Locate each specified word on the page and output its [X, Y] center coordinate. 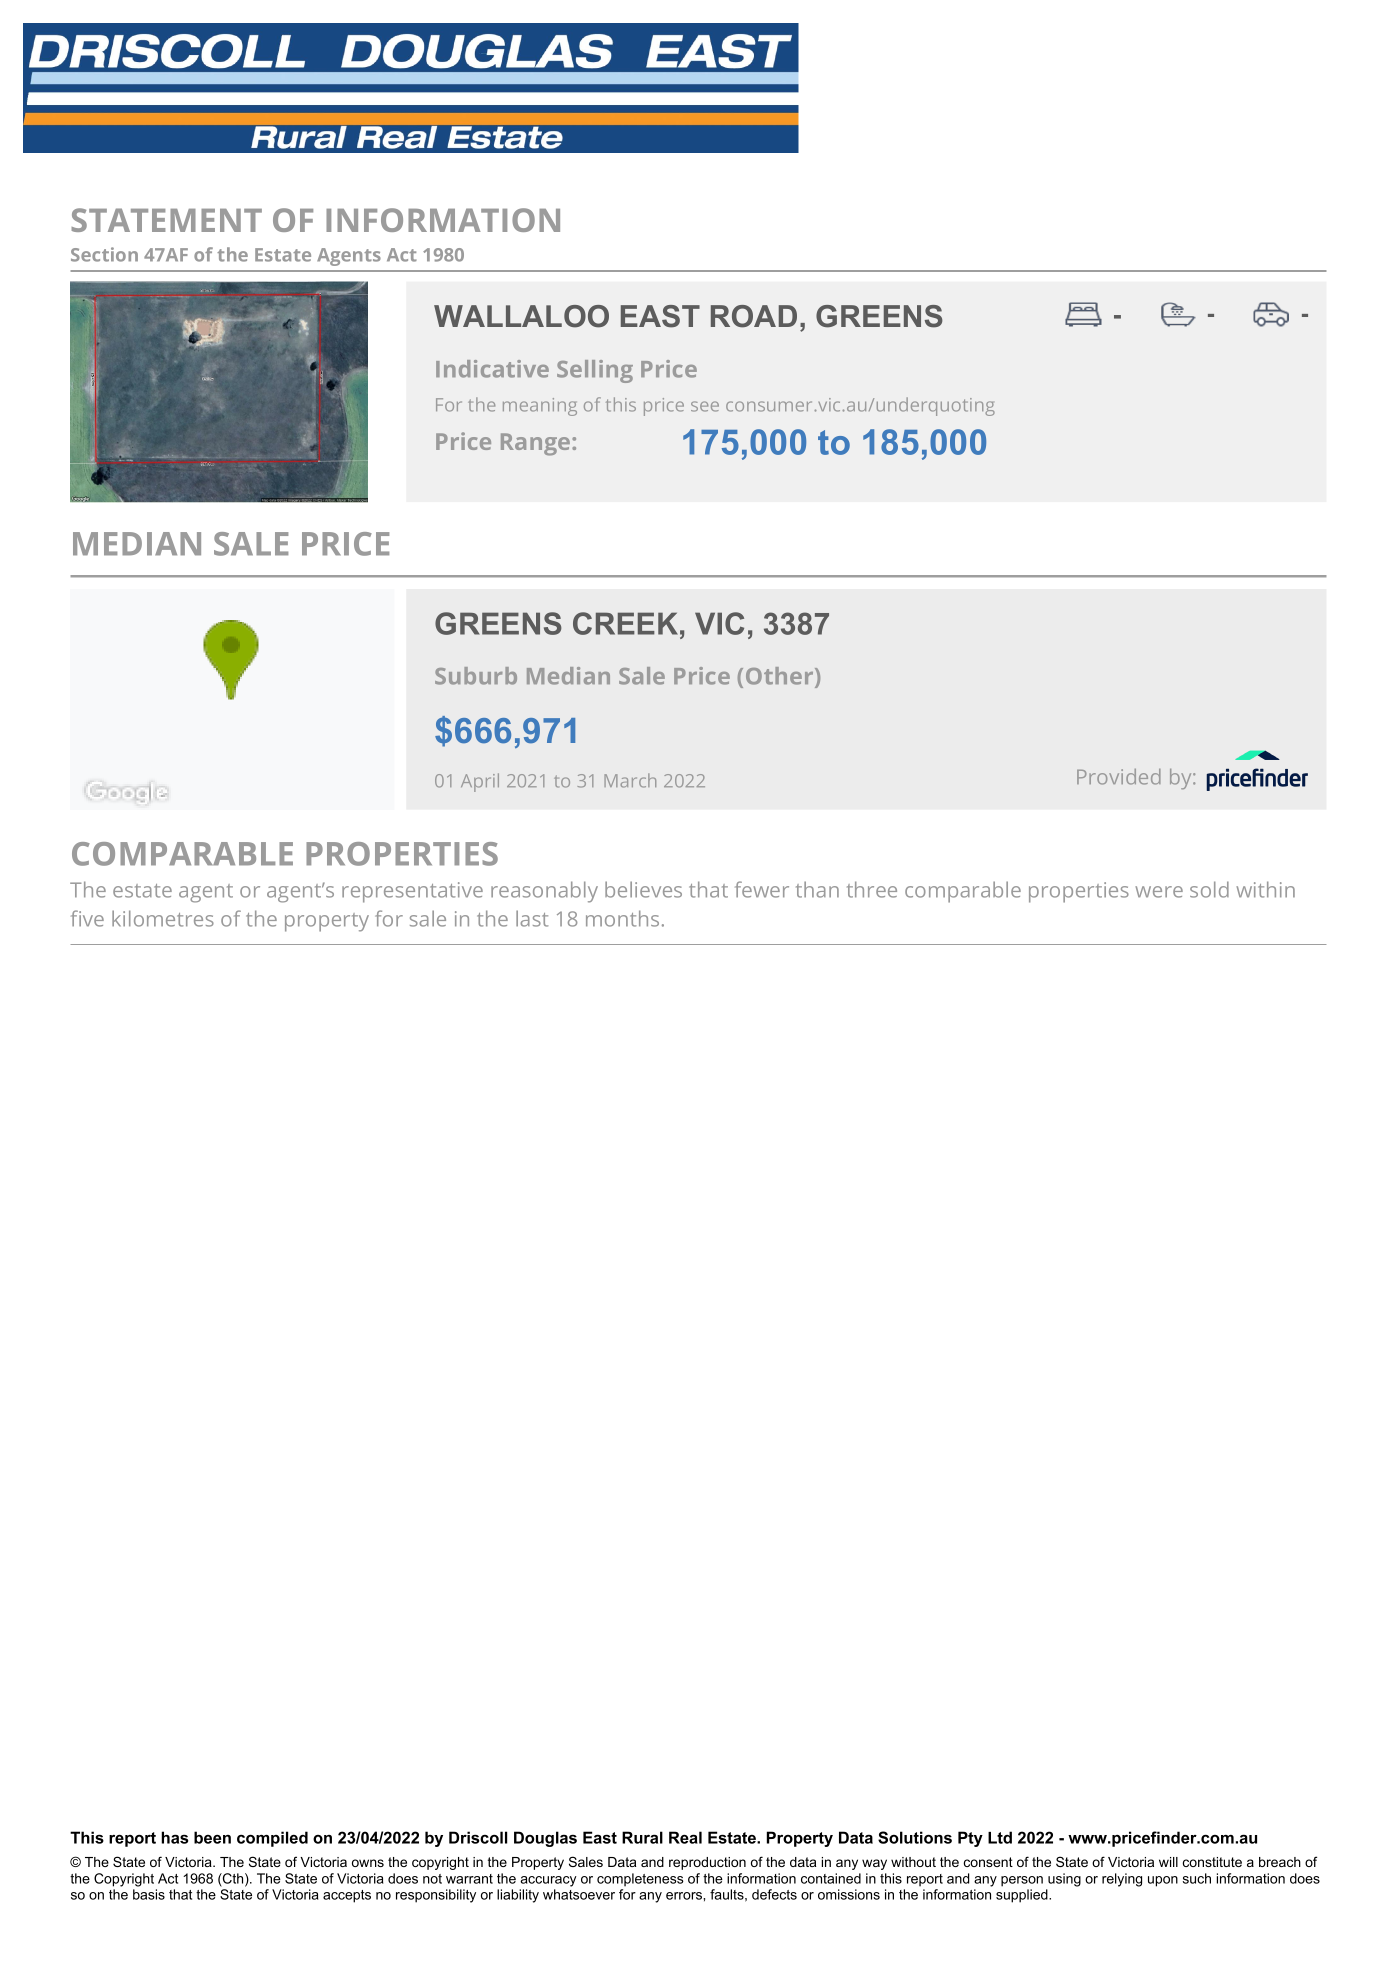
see [705, 406]
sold [1209, 889]
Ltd [1000, 1837]
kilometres [163, 918]
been [212, 1837]
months [622, 918]
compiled [272, 1839]
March [630, 780]
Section [104, 254]
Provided [1119, 777]
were [1159, 892]
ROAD [754, 316]
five [87, 918]
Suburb [476, 676]
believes [643, 889]
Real [685, 1837]
